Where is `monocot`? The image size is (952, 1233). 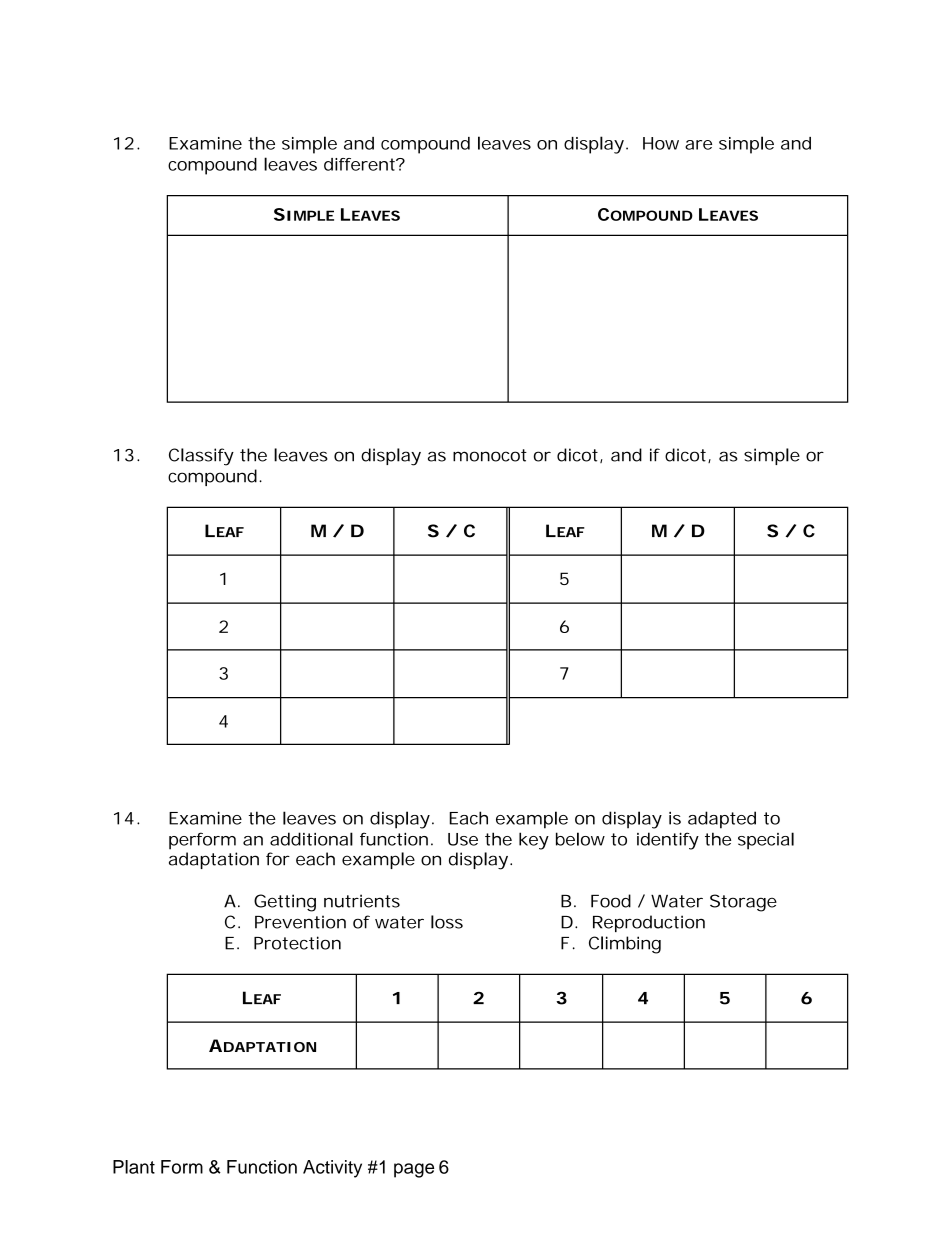
monocot is located at coordinates (490, 455).
